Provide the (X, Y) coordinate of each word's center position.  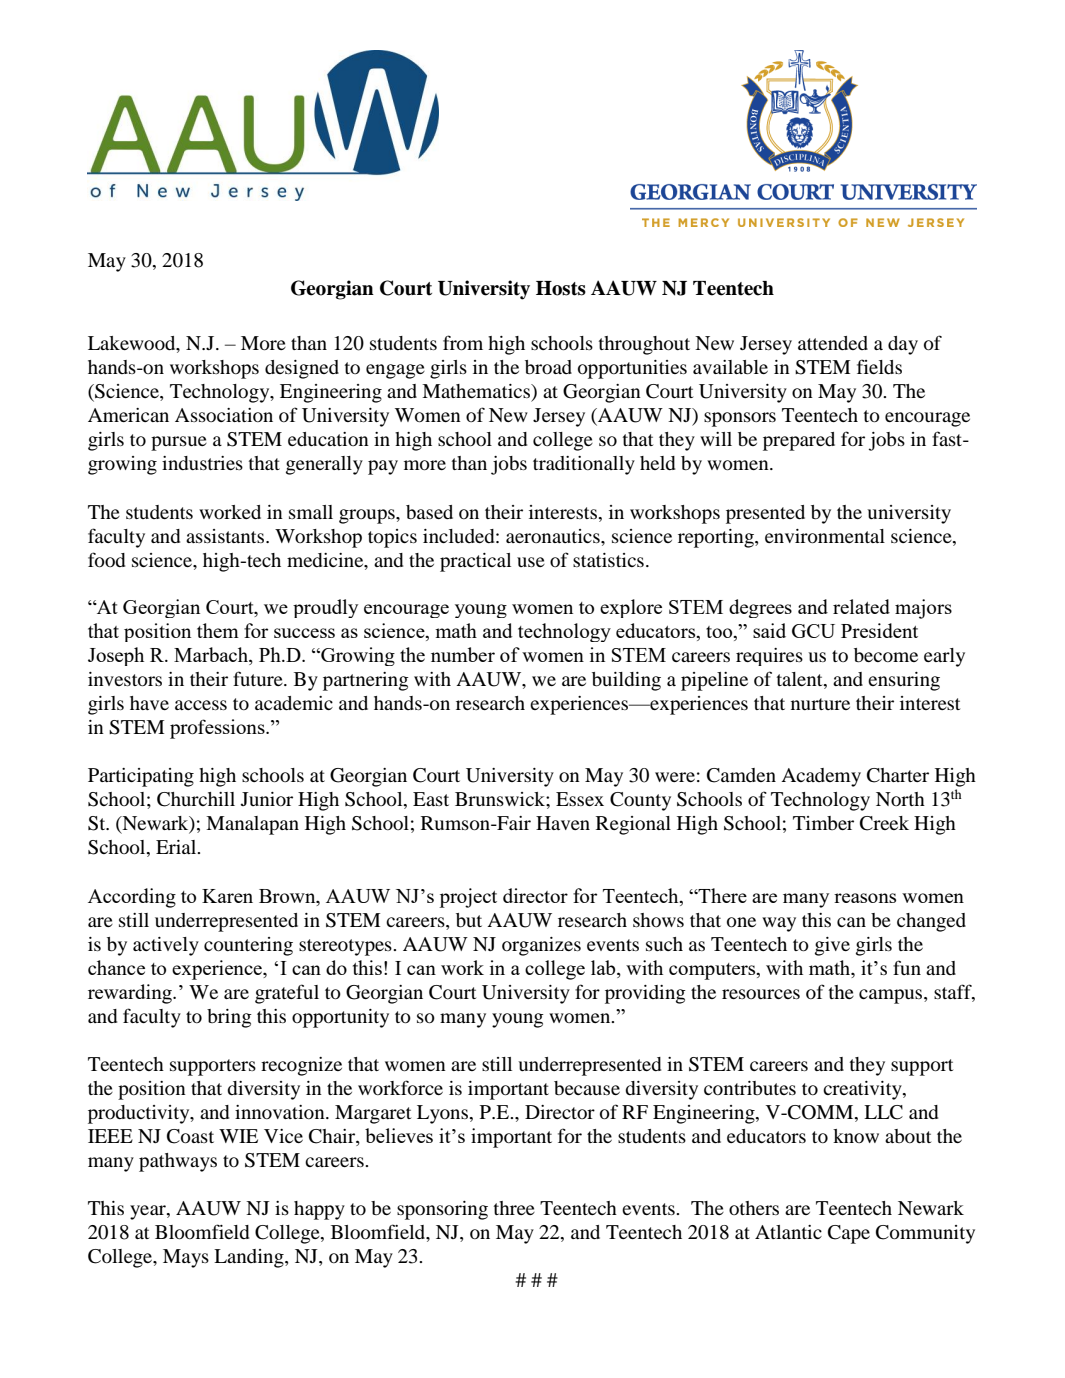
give (832, 946)
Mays (186, 1258)
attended (833, 343)
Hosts (561, 288)
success (304, 633)
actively (166, 946)
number (463, 654)
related (861, 606)
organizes (541, 946)
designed (302, 369)
